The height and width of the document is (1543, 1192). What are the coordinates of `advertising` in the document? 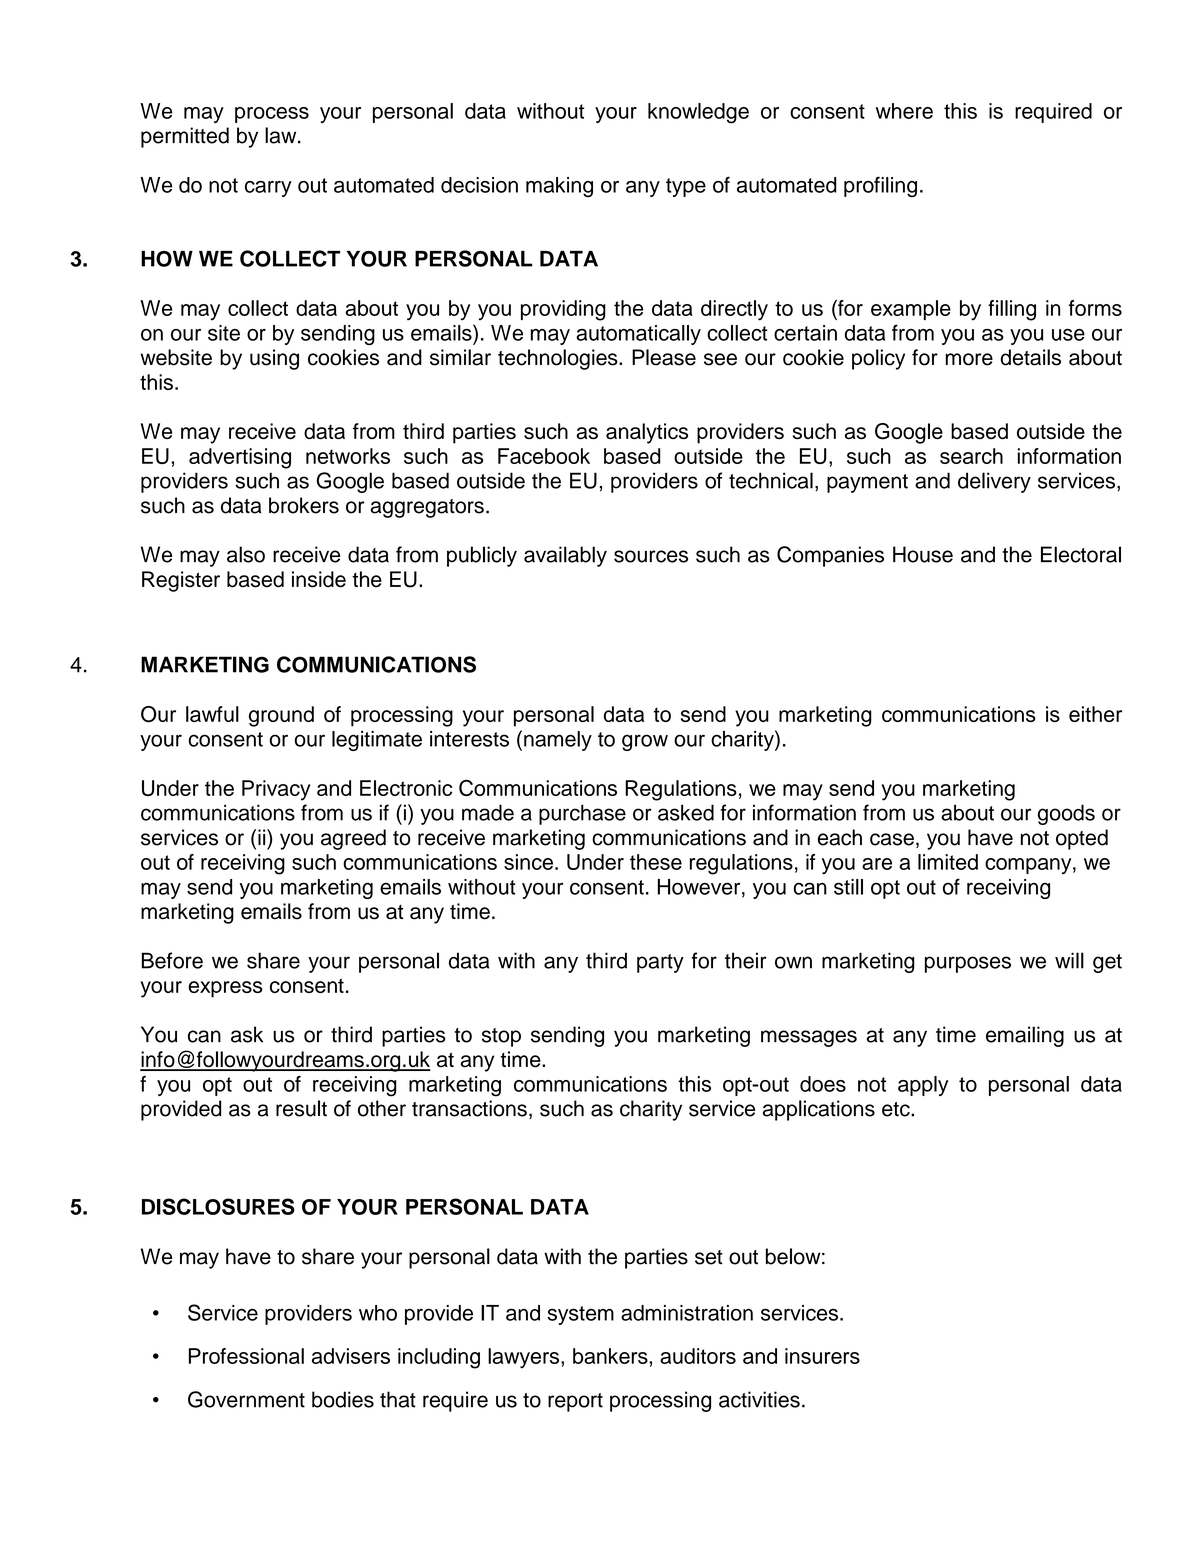 It's located at (240, 458).
